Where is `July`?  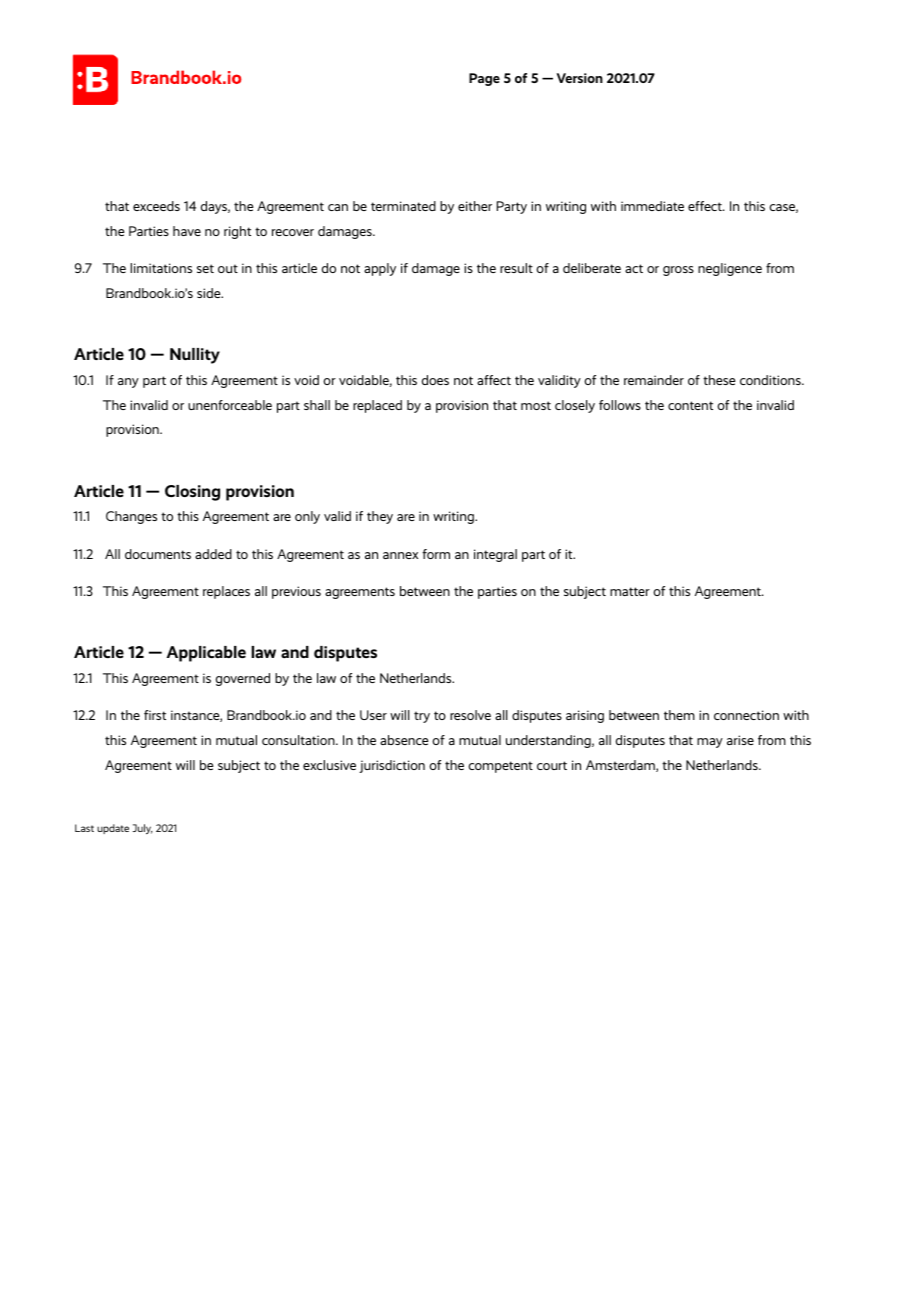
July is located at coordinates (143, 829).
